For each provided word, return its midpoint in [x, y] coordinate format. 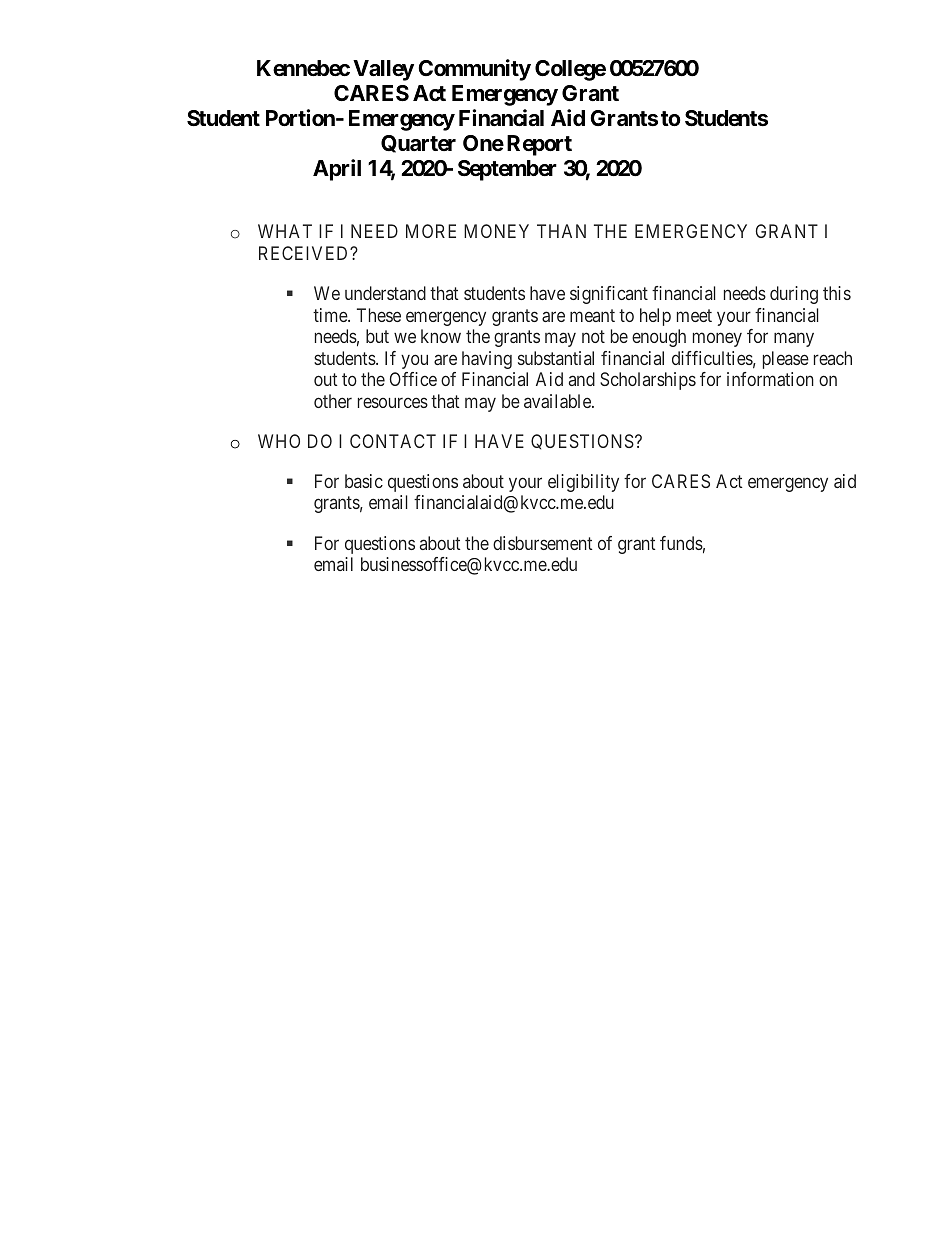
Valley [383, 70]
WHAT [285, 231]
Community [474, 70]
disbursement [542, 543]
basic [364, 481]
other [333, 401]
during [794, 295]
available [558, 401]
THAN [561, 231]
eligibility [583, 483]
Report [539, 145]
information [770, 379]
